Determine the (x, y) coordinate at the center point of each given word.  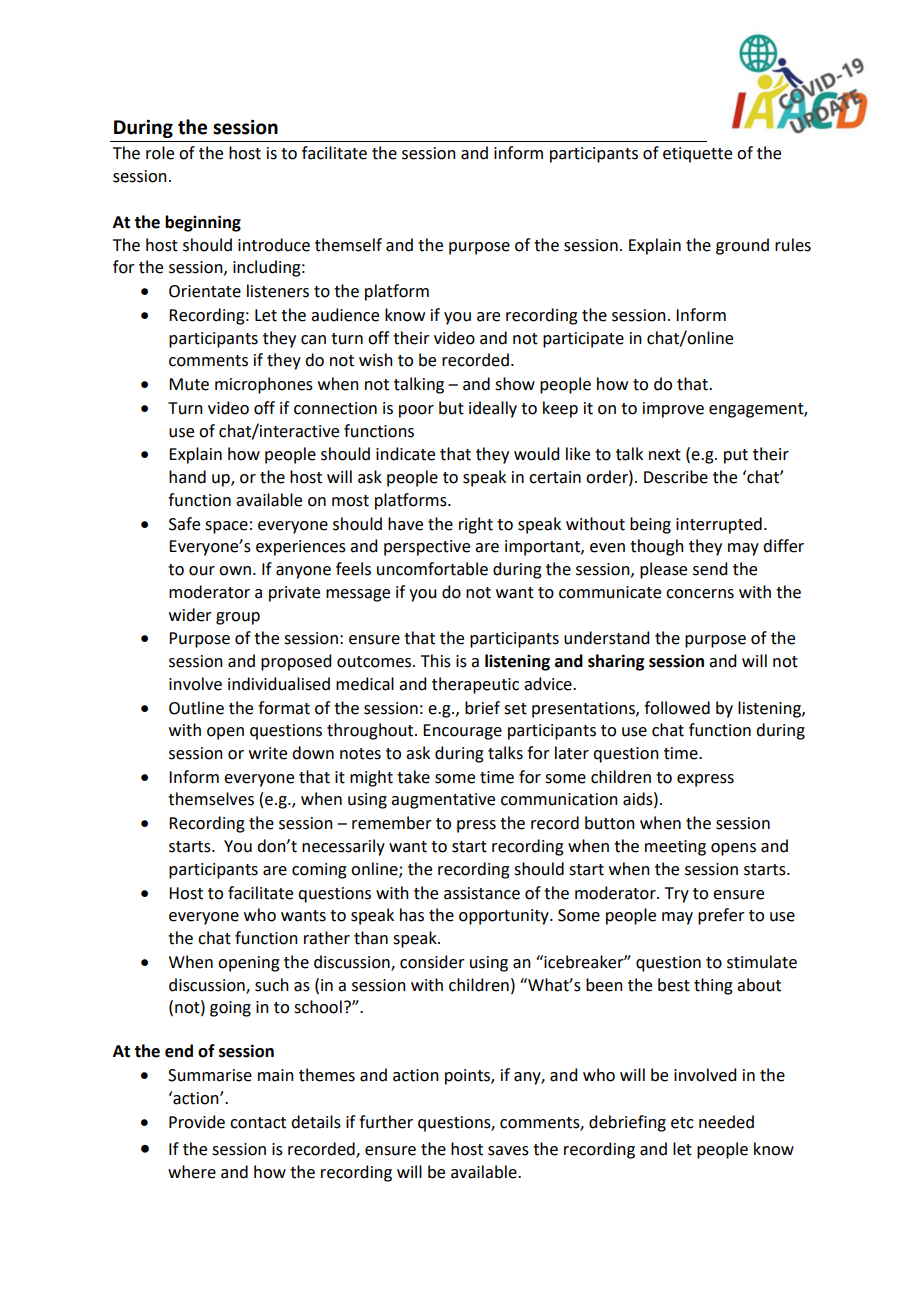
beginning (203, 223)
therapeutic (475, 685)
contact (258, 1123)
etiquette (697, 155)
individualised (279, 684)
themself (348, 245)
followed (677, 708)
